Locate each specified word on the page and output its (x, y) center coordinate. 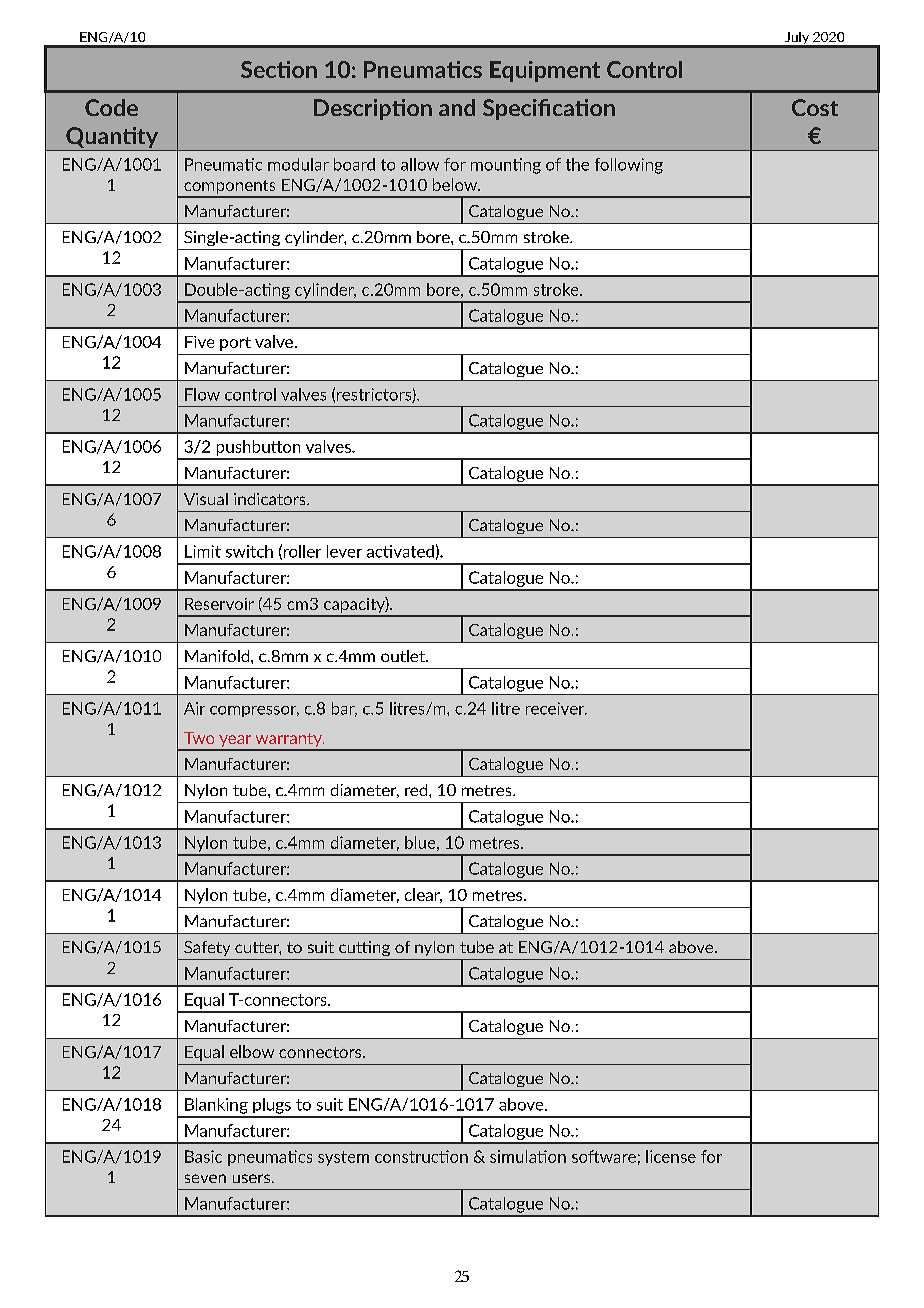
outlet (404, 656)
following (629, 166)
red (417, 790)
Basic (203, 1156)
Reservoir (219, 604)
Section (279, 69)
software (604, 1156)
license (671, 1156)
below (456, 184)
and (457, 107)
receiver (556, 708)
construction (421, 1156)
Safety (207, 948)
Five (199, 342)
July (797, 39)
